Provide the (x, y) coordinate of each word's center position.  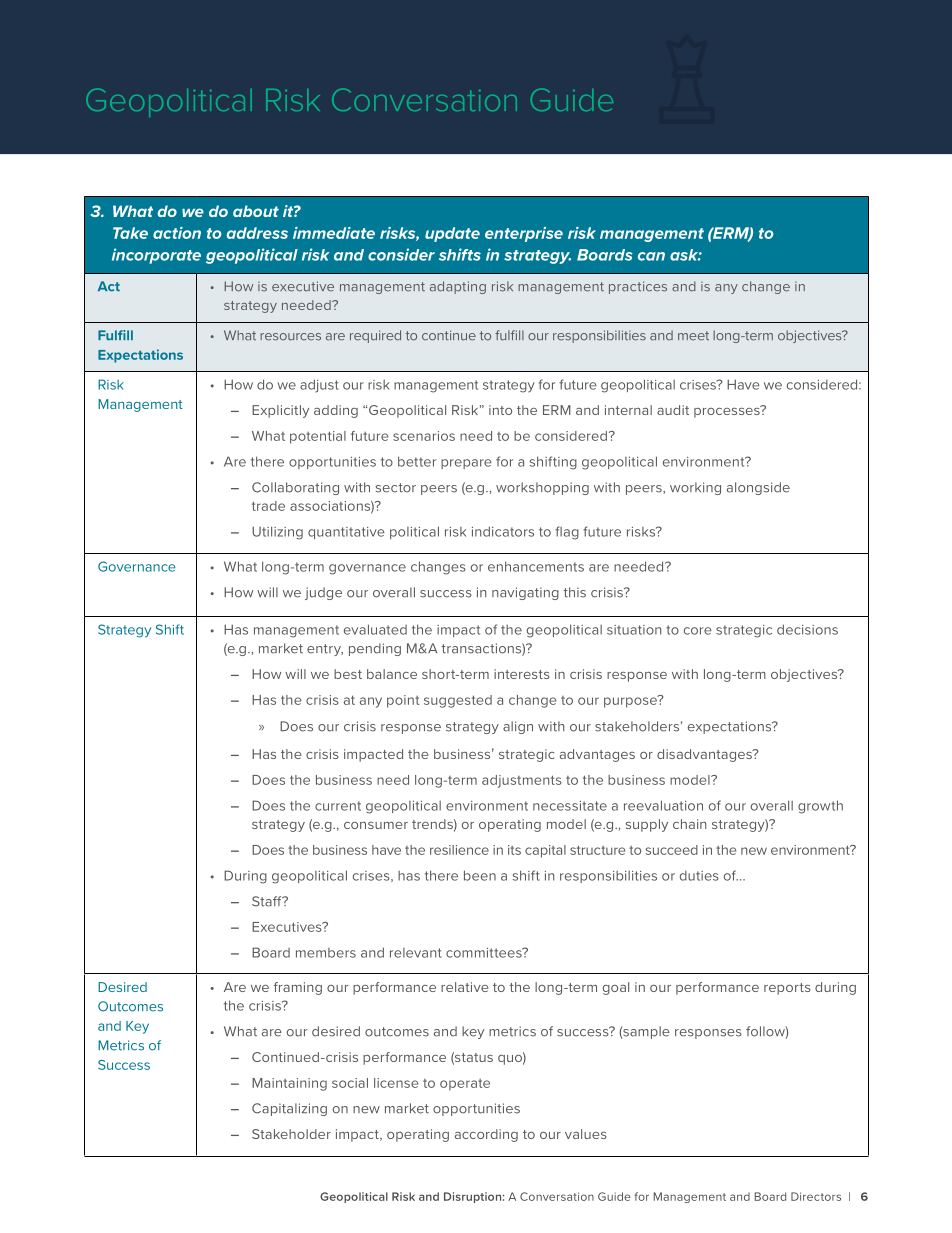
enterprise (524, 234)
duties (699, 876)
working (695, 488)
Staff (268, 901)
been (480, 875)
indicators (503, 531)
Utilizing (277, 533)
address (257, 233)
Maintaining (289, 1084)
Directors (816, 1196)
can (651, 256)
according (486, 1135)
